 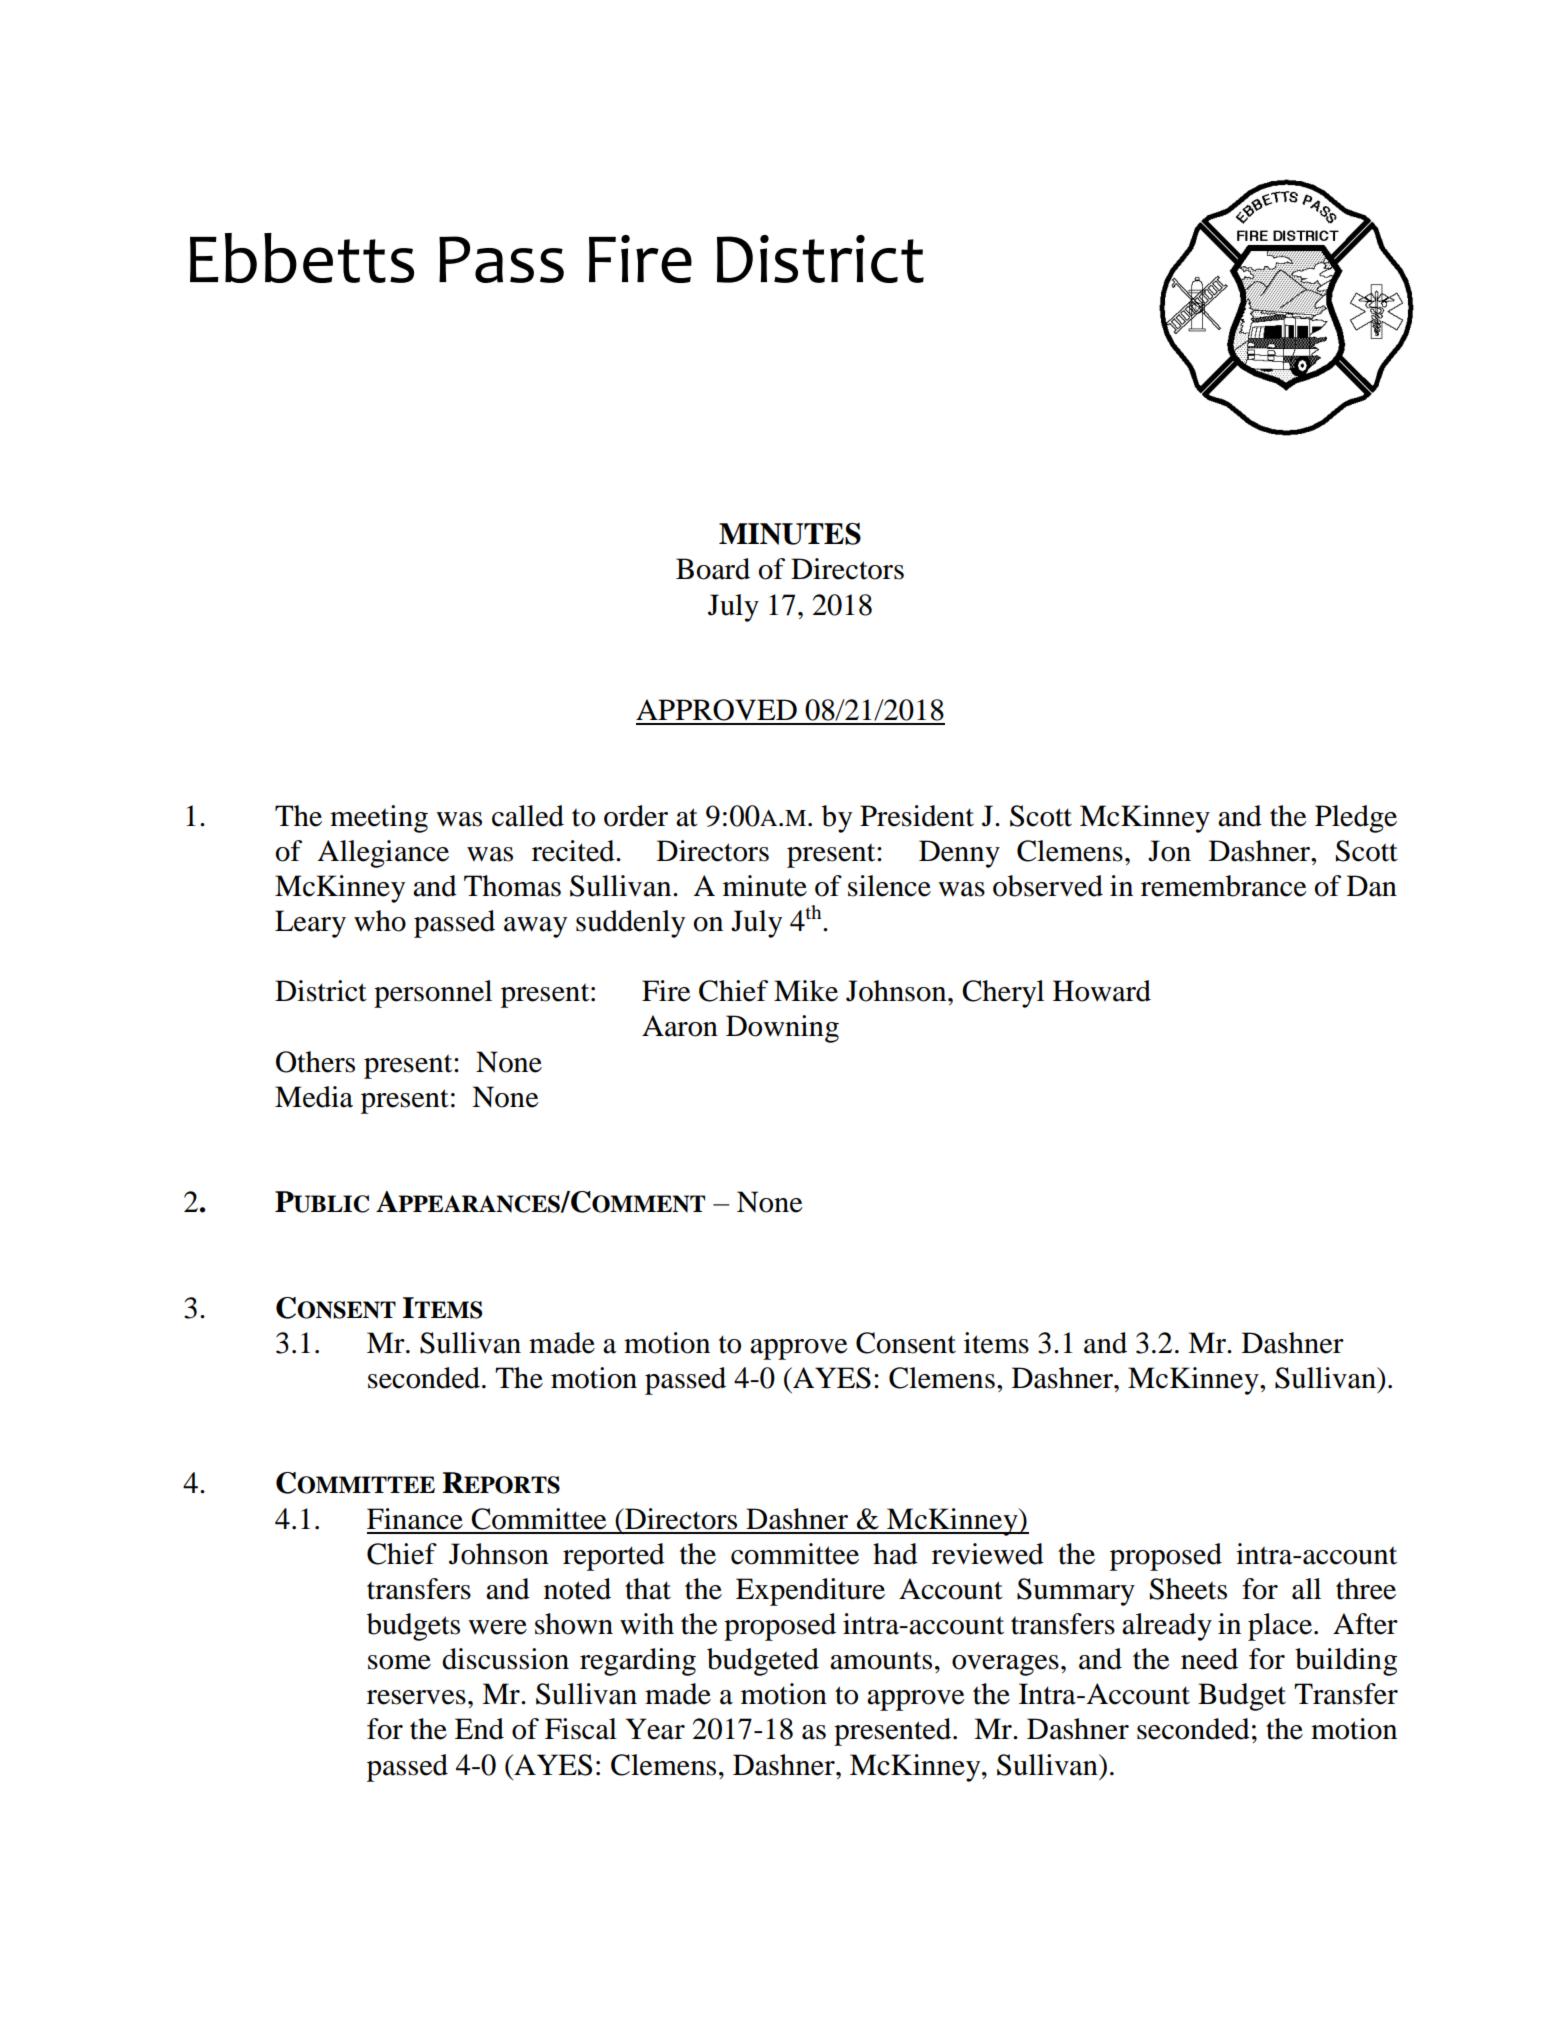 What do you see at coordinates (1188, 1589) in the screenshot?
I see `Sheets` at bounding box center [1188, 1589].
